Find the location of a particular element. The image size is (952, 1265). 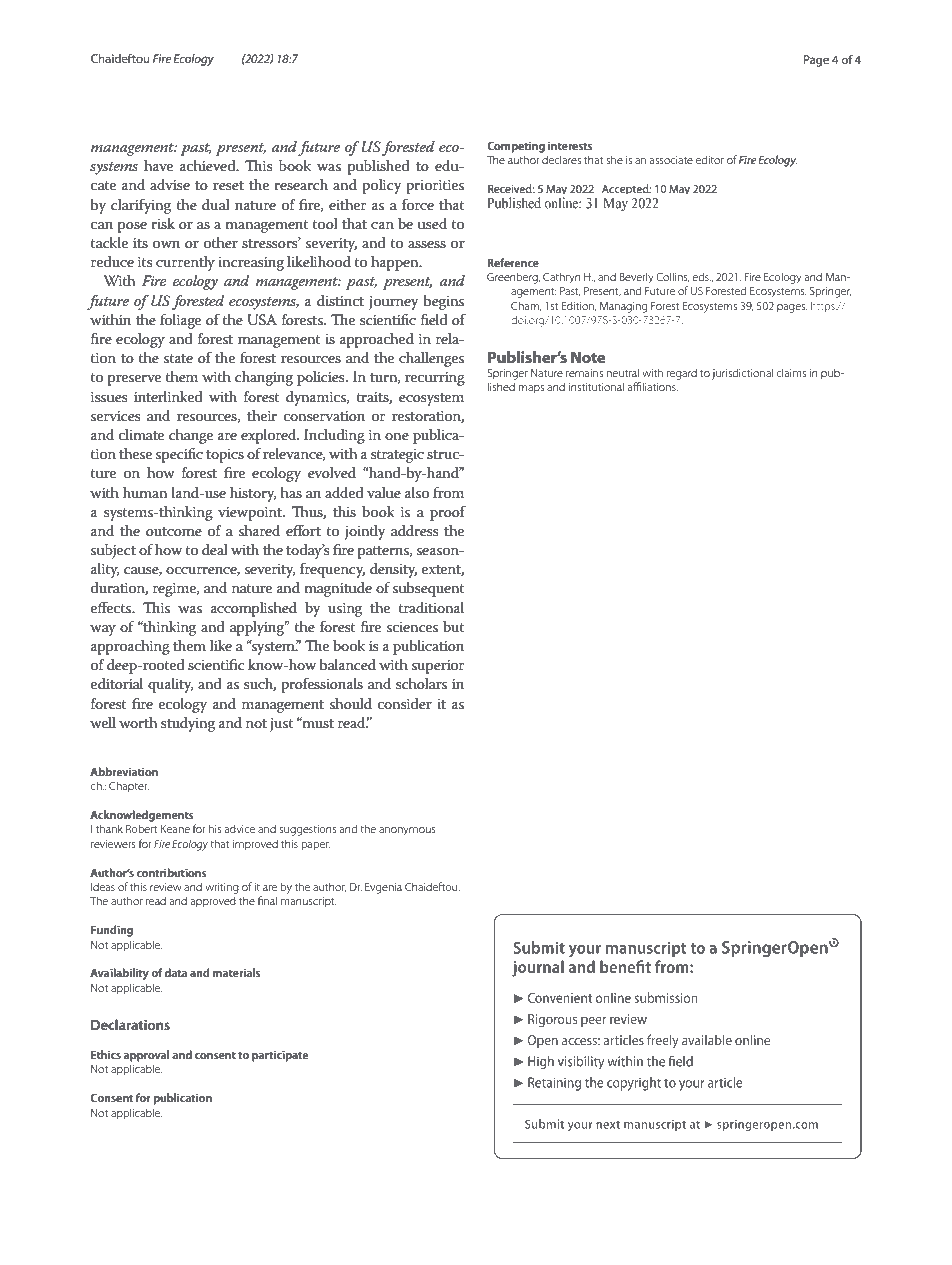

participate is located at coordinates (280, 1056).
